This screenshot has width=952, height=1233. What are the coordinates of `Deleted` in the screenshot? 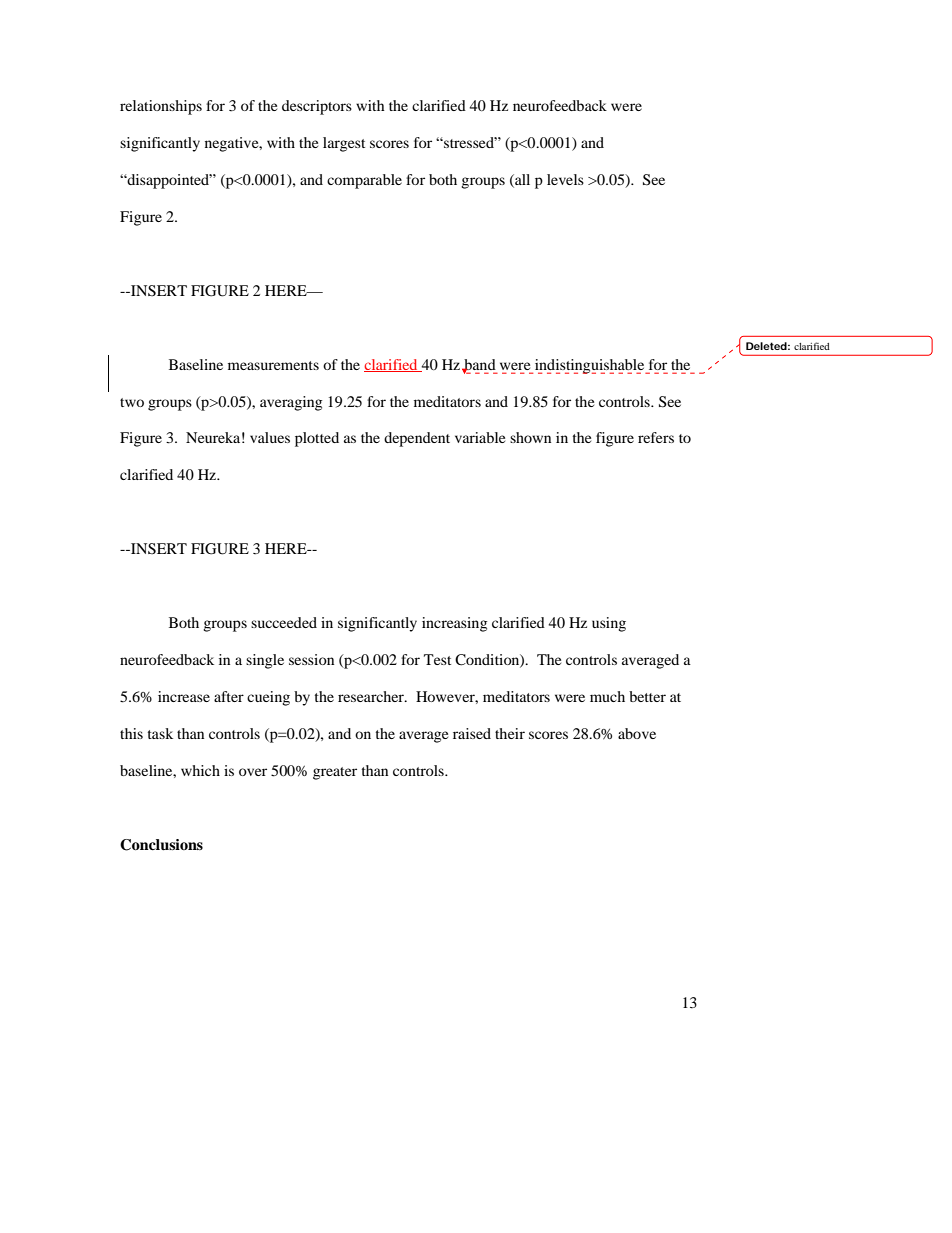 It's located at (766, 346).
